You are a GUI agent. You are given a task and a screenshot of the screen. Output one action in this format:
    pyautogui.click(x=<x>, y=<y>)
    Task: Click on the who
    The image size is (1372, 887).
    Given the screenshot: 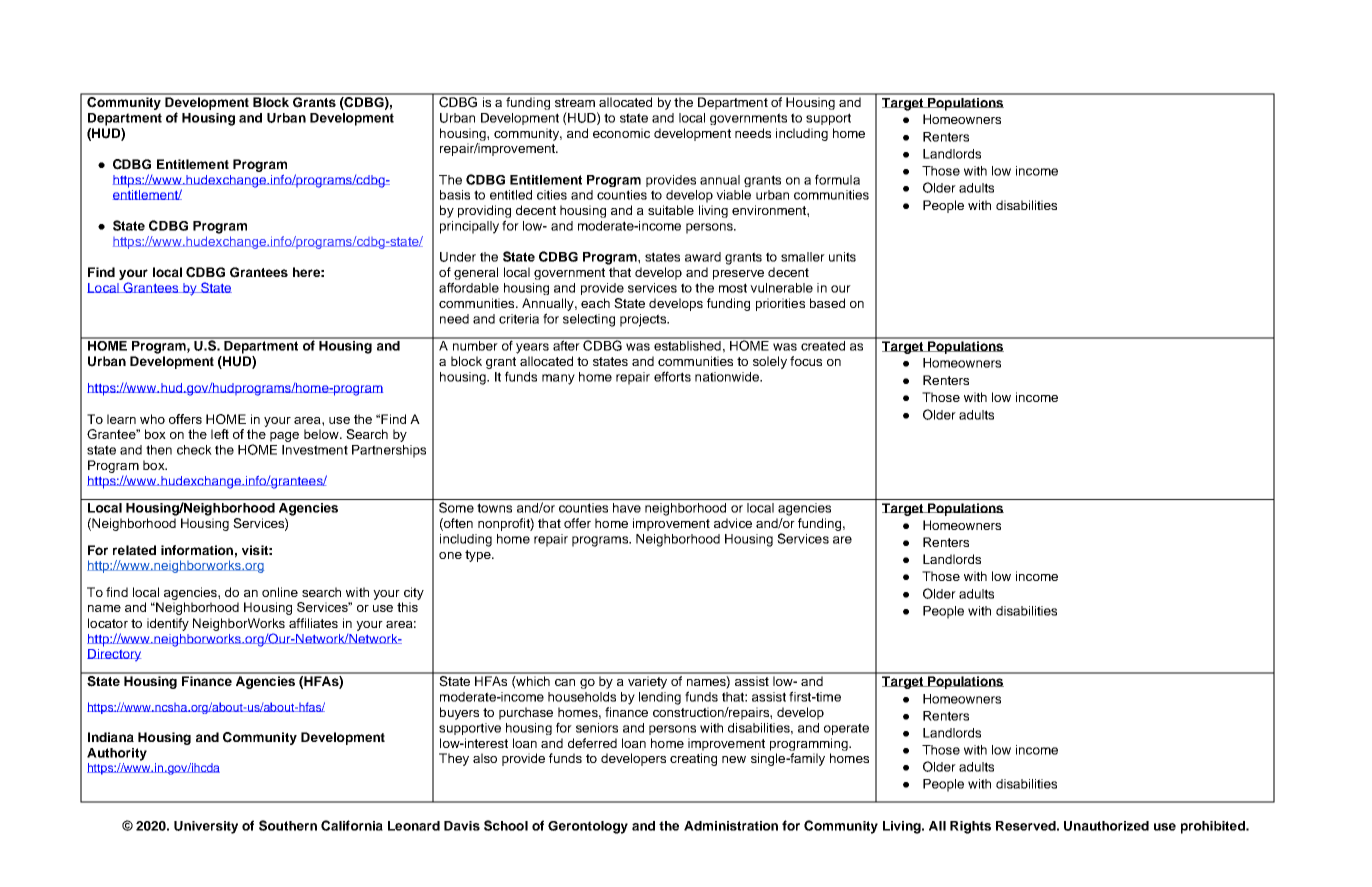 What is the action you would take?
    pyautogui.click(x=152, y=419)
